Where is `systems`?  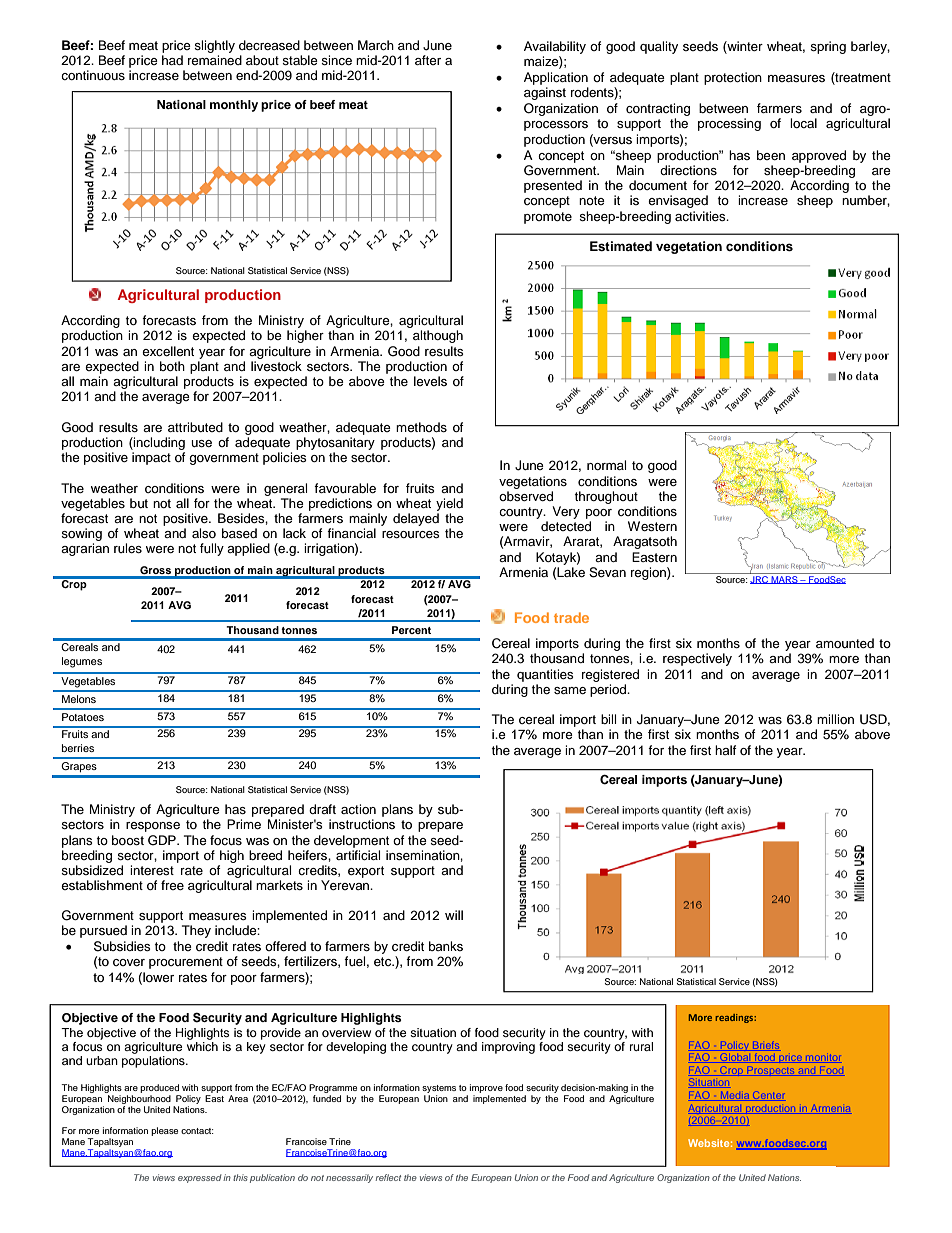
systems is located at coordinates (439, 1090).
